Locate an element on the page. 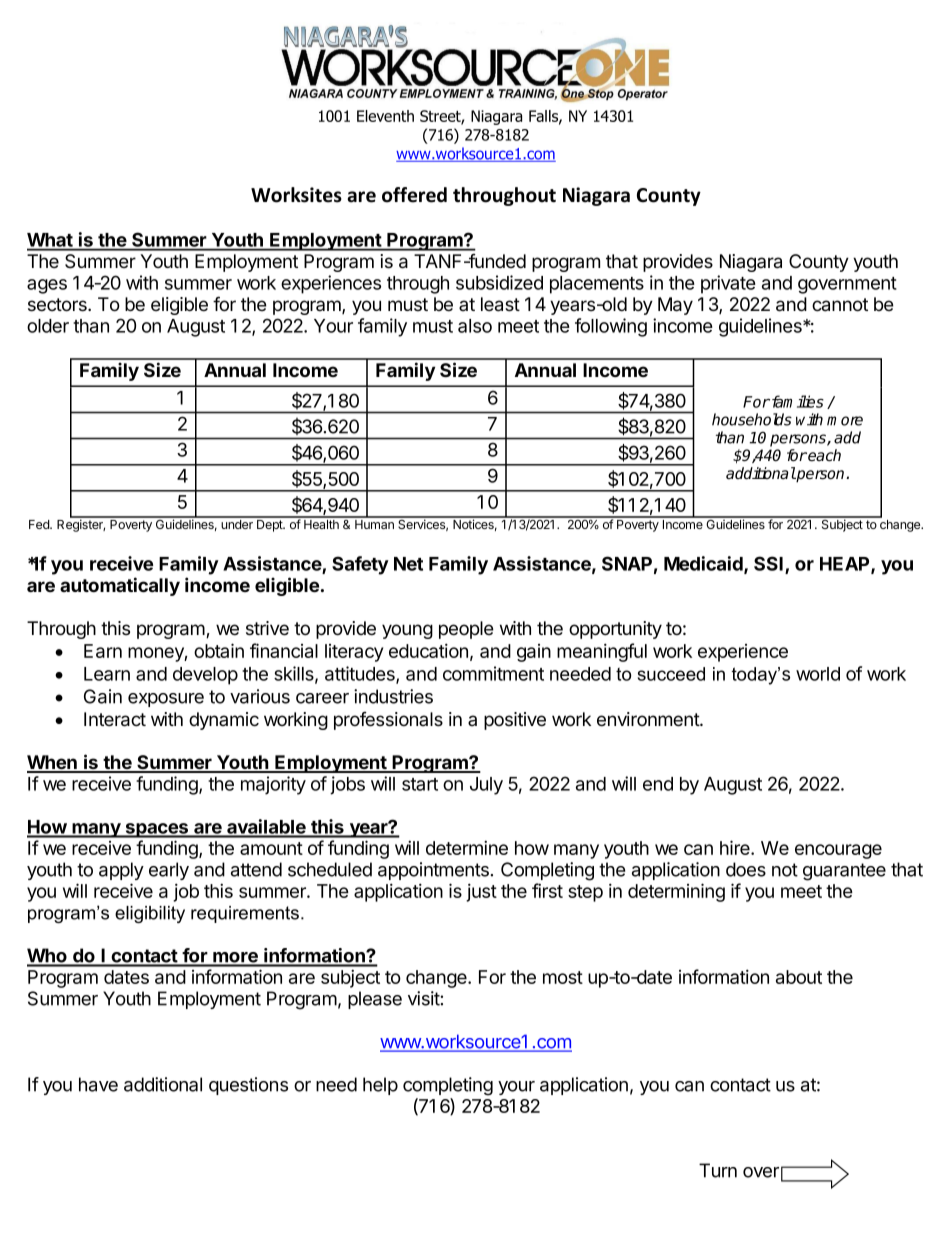 Image resolution: width=952 pixels, height=1233 pixels. each is located at coordinates (824, 455).
